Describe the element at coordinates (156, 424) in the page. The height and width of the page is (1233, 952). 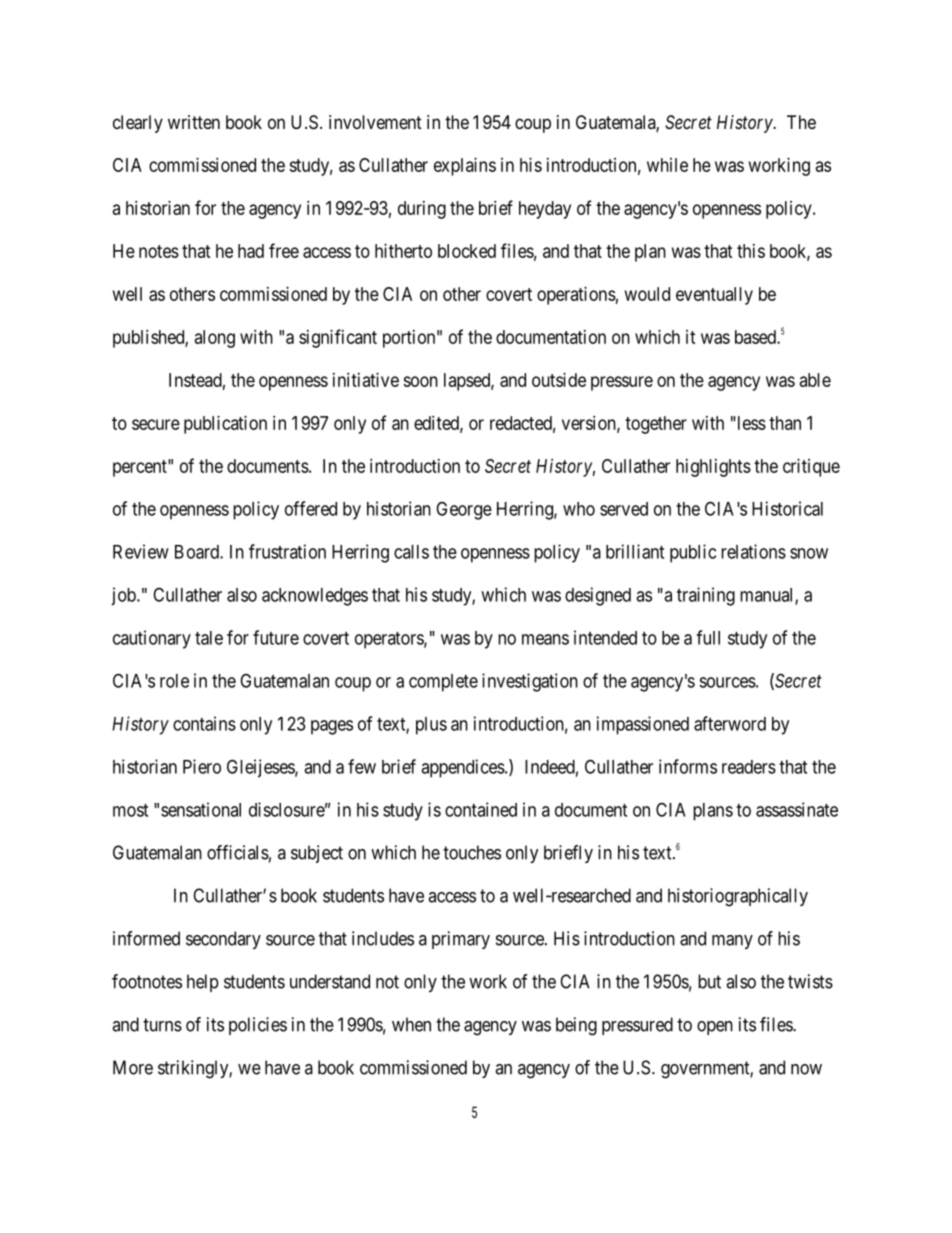
I see `secure` at that location.
